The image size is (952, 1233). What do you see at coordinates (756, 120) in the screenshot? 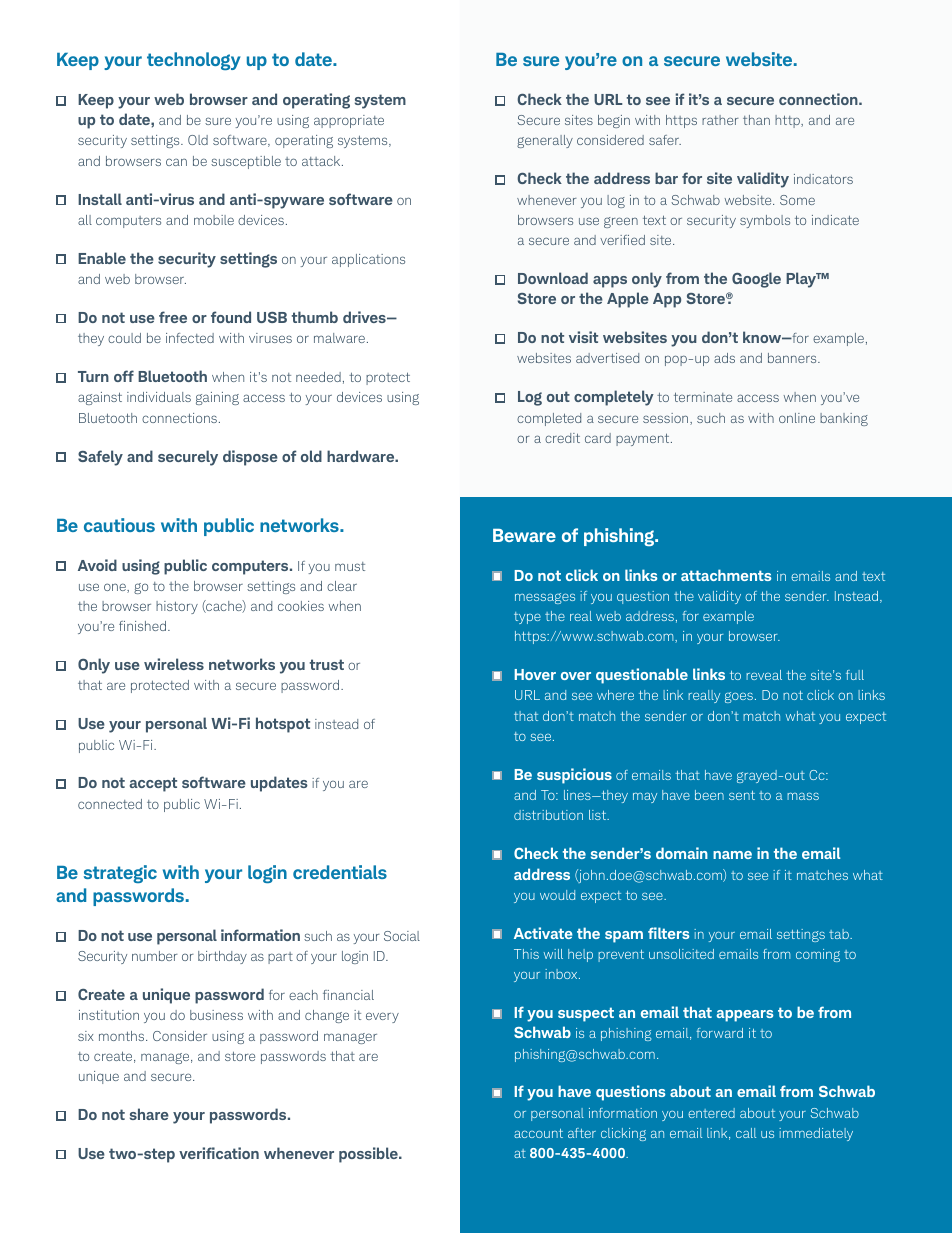
I see `than` at bounding box center [756, 120].
